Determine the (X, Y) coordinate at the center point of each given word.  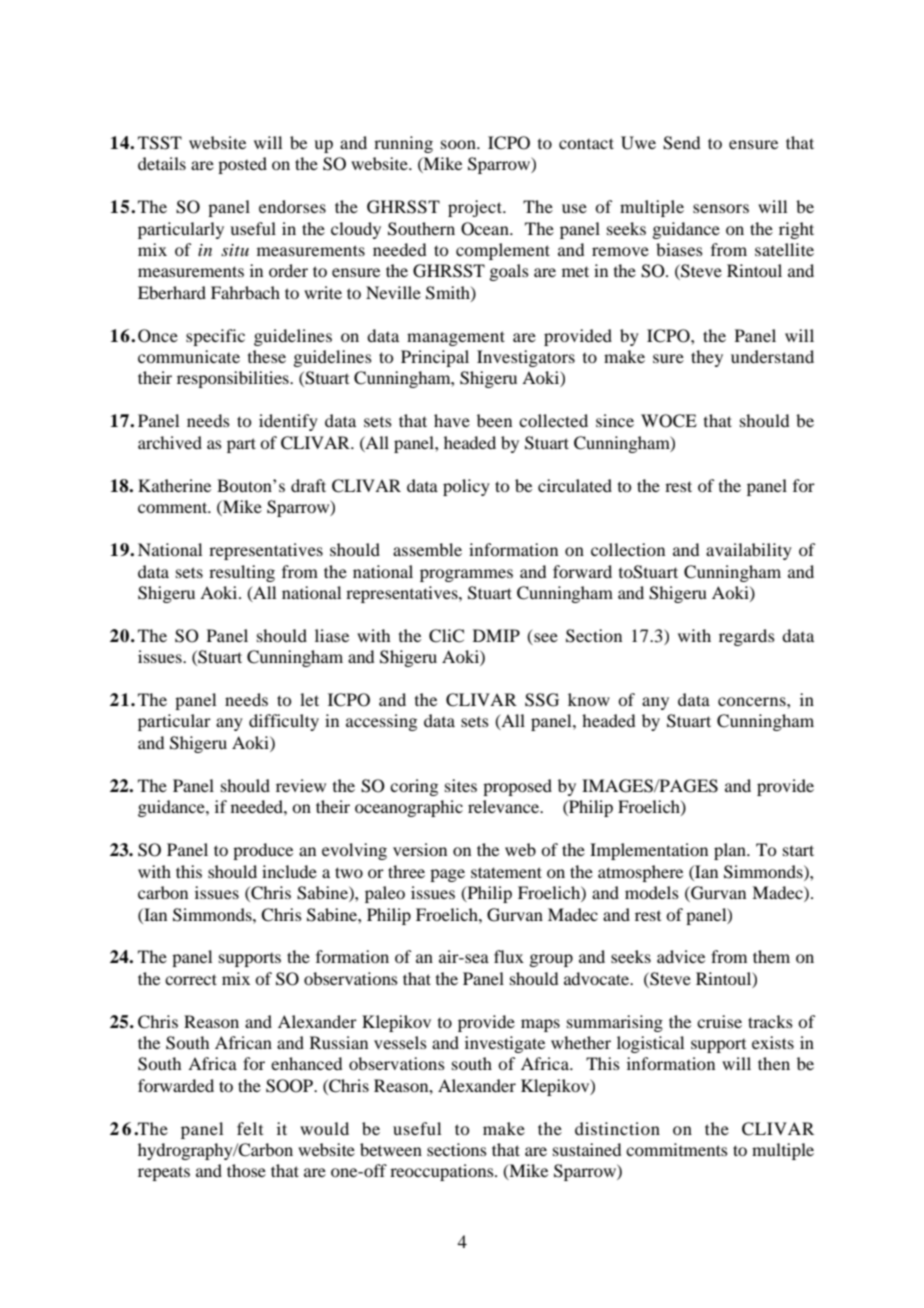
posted (242, 165)
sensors (721, 208)
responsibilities (234, 379)
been (494, 420)
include (289, 871)
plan (731, 851)
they (707, 358)
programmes (466, 575)
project (476, 208)
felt (250, 1128)
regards (747, 637)
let (309, 699)
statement (506, 872)
